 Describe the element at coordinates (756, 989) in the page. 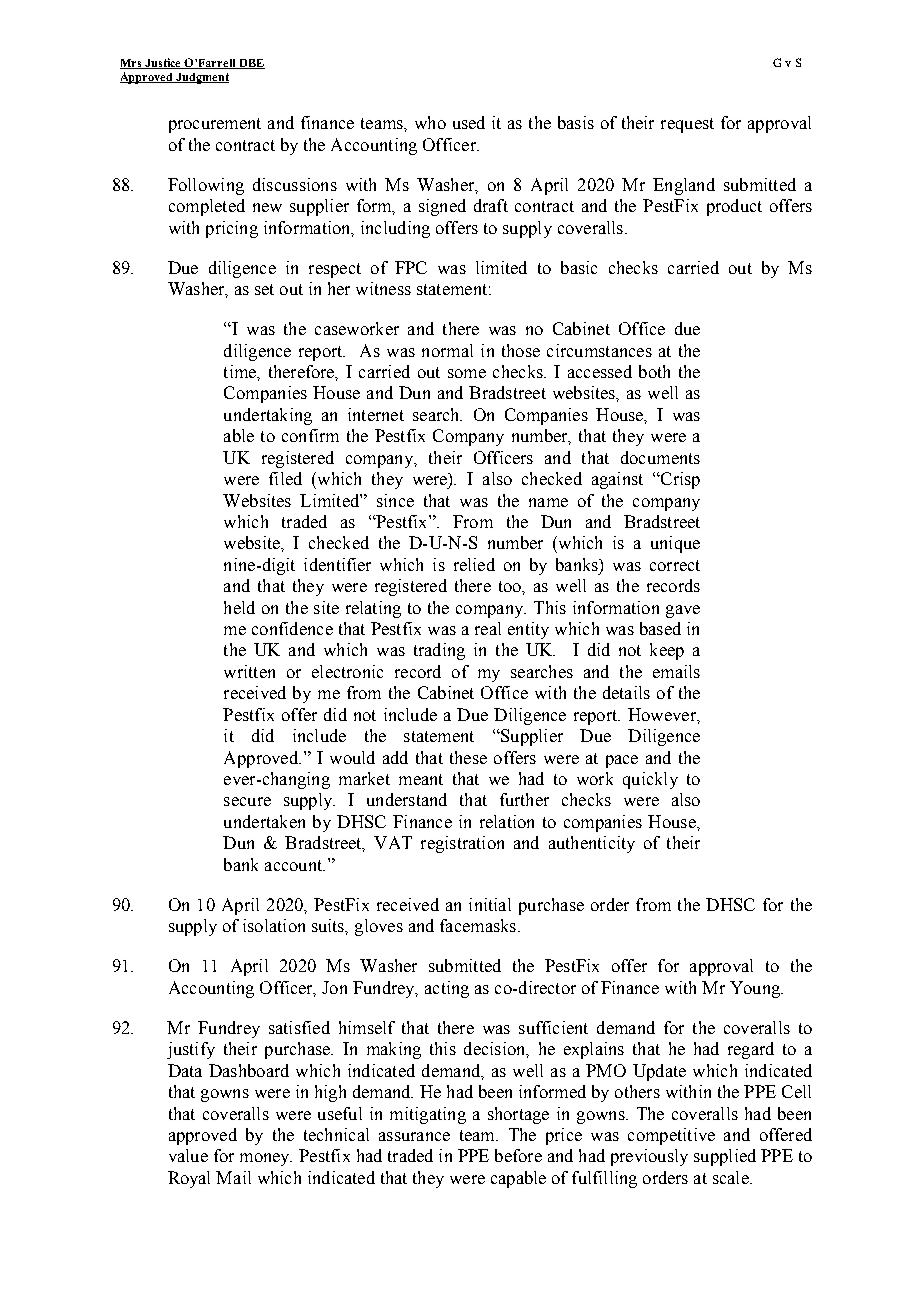

I see `Young` at that location.
